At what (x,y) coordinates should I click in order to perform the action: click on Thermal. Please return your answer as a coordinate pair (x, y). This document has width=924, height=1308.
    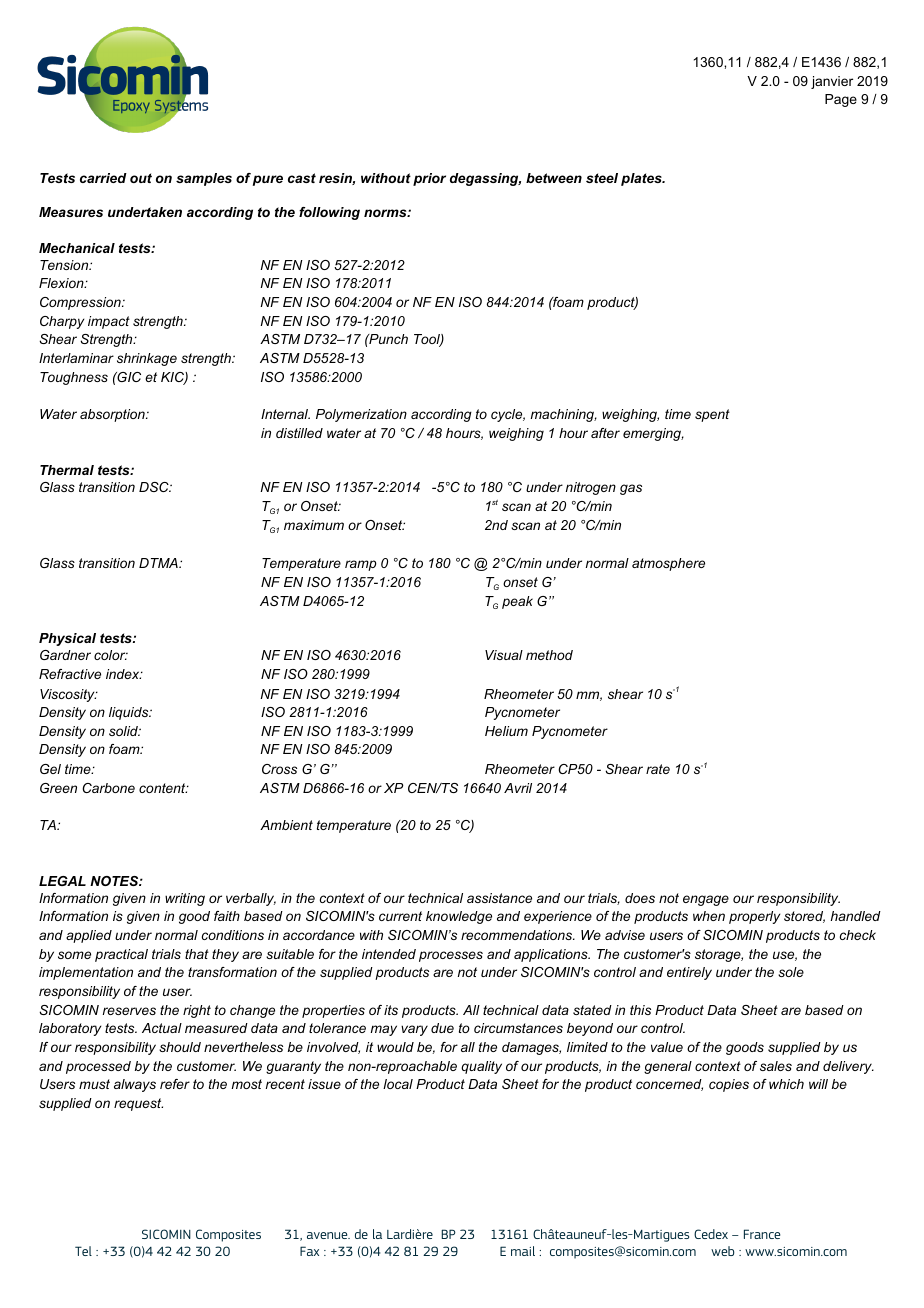
    Looking at the image, I should click on (67, 470).
